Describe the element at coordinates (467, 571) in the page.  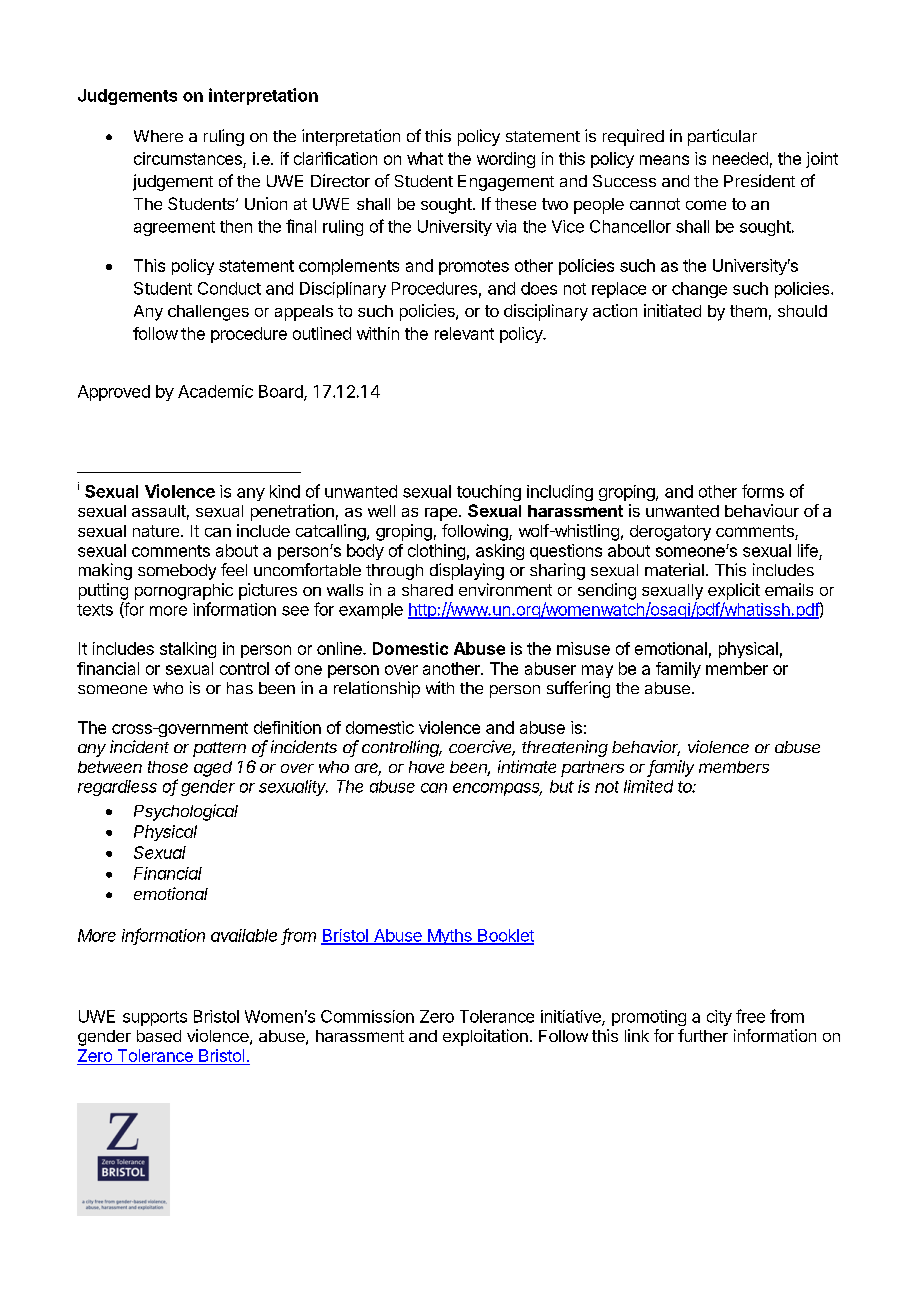
I see `displaying` at that location.
